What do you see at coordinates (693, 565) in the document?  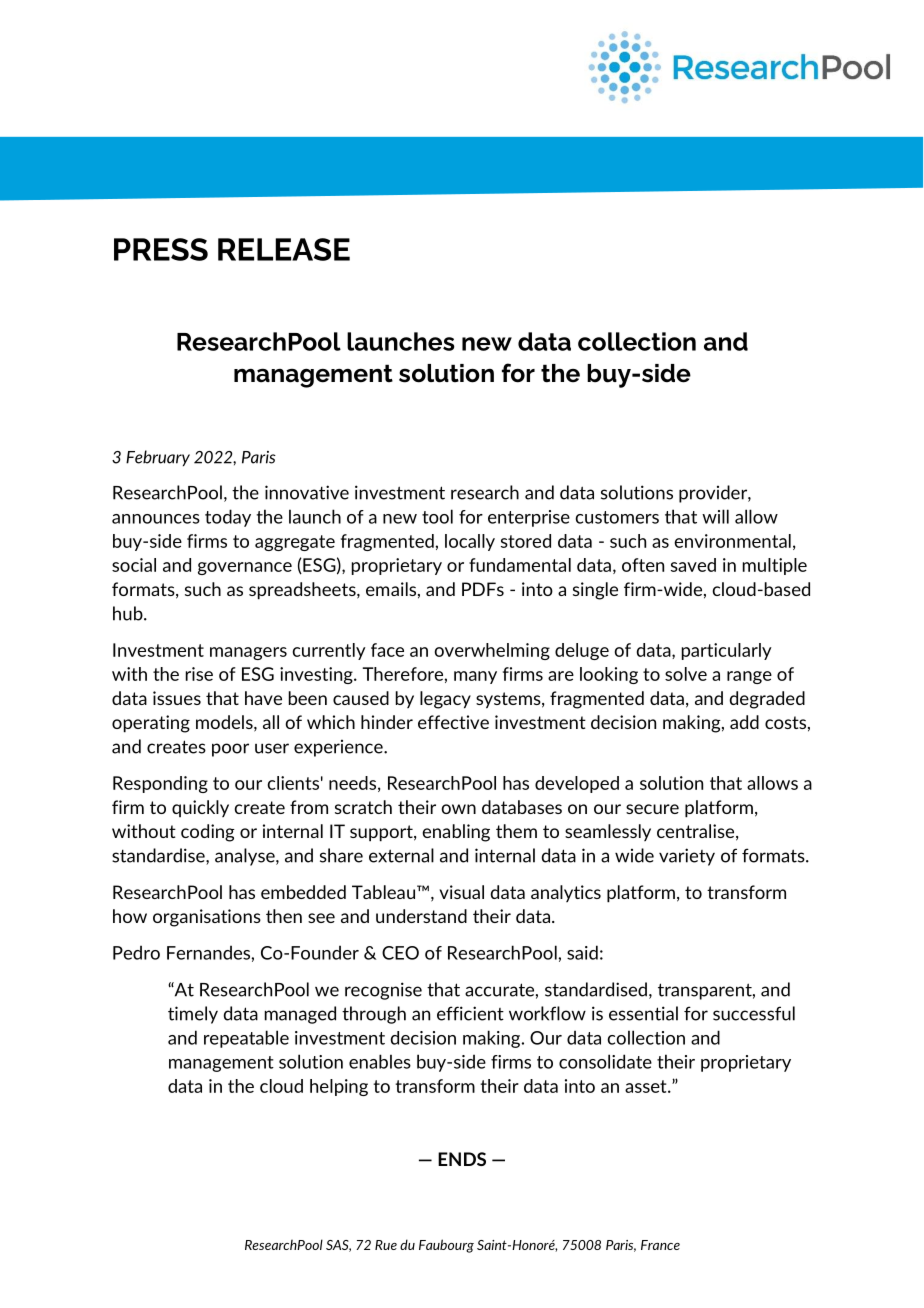 I see `saved` at bounding box center [693, 565].
